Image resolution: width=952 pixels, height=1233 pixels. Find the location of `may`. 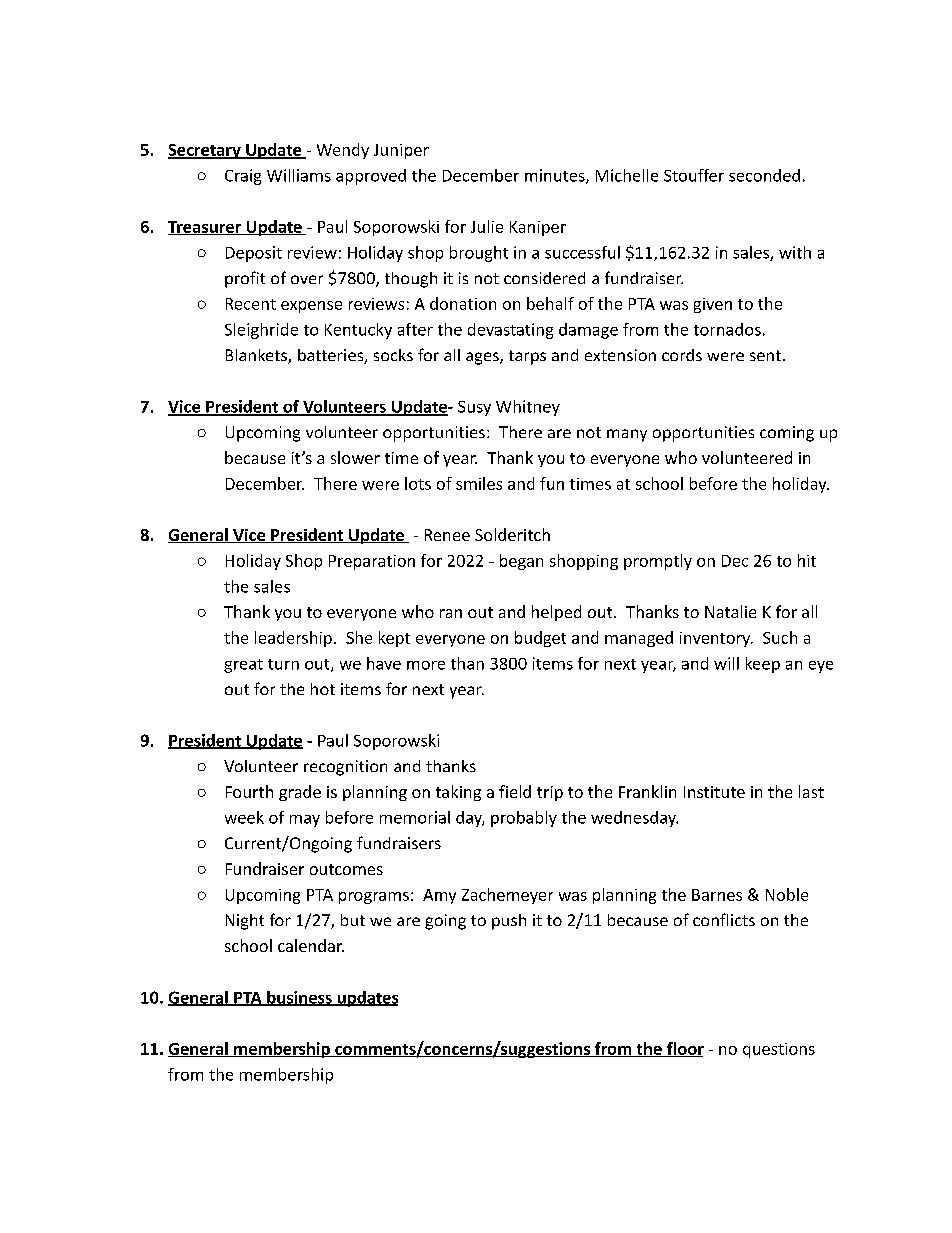

may is located at coordinates (305, 821).
